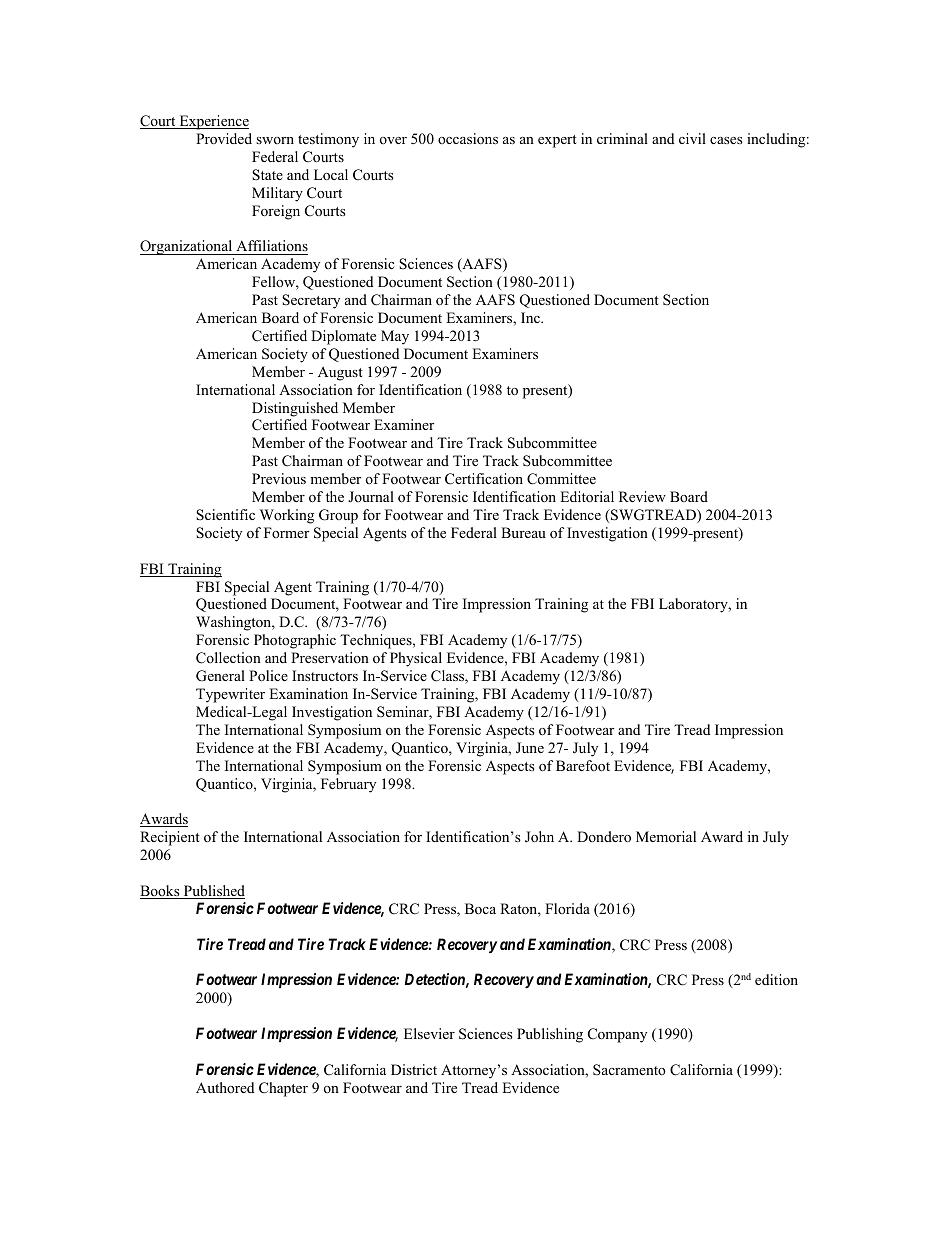 The width and height of the screenshot is (952, 1233). I want to click on Collection, so click(228, 658).
